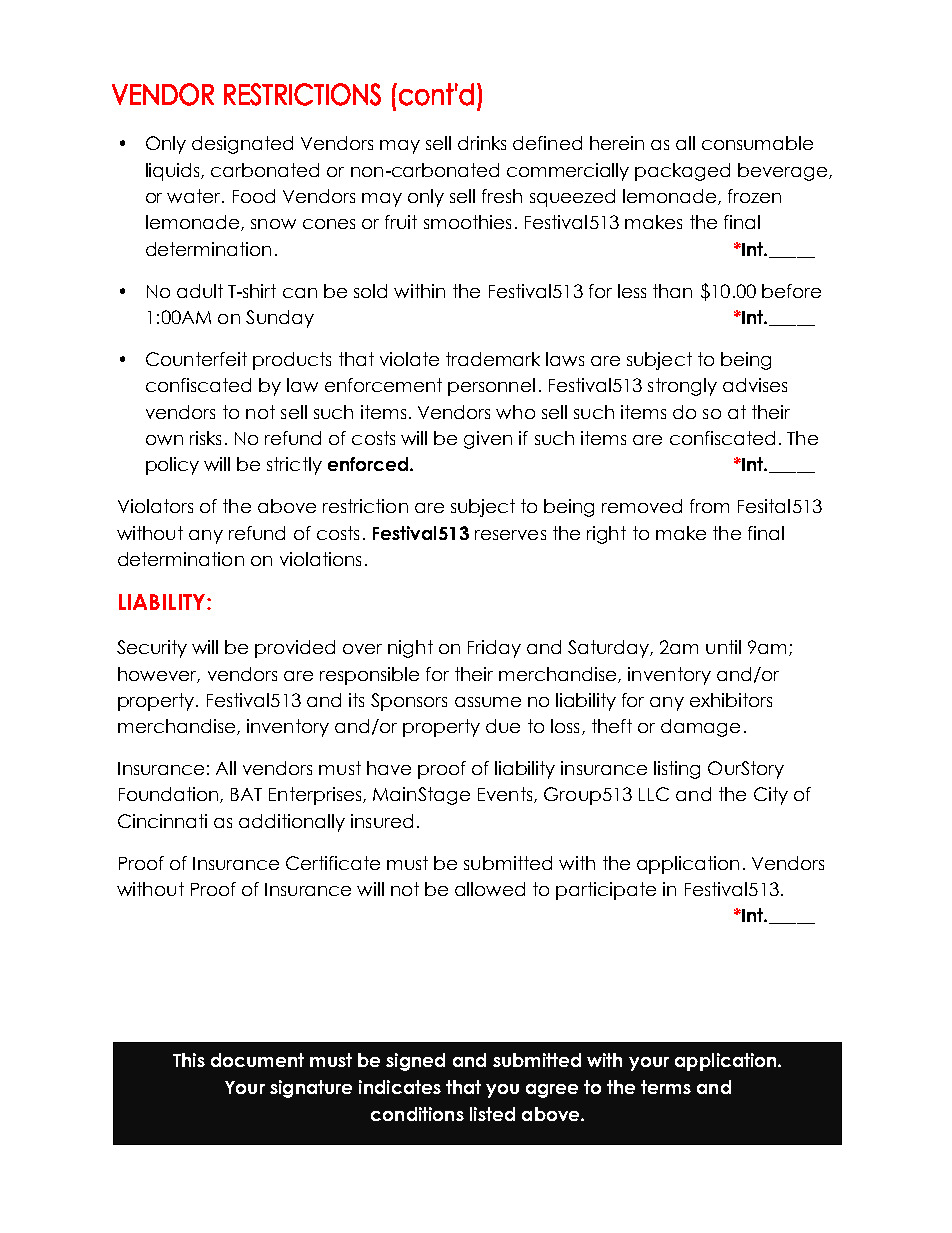 The image size is (952, 1233). Describe the element at coordinates (682, 172) in the screenshot. I see `packaged` at that location.
